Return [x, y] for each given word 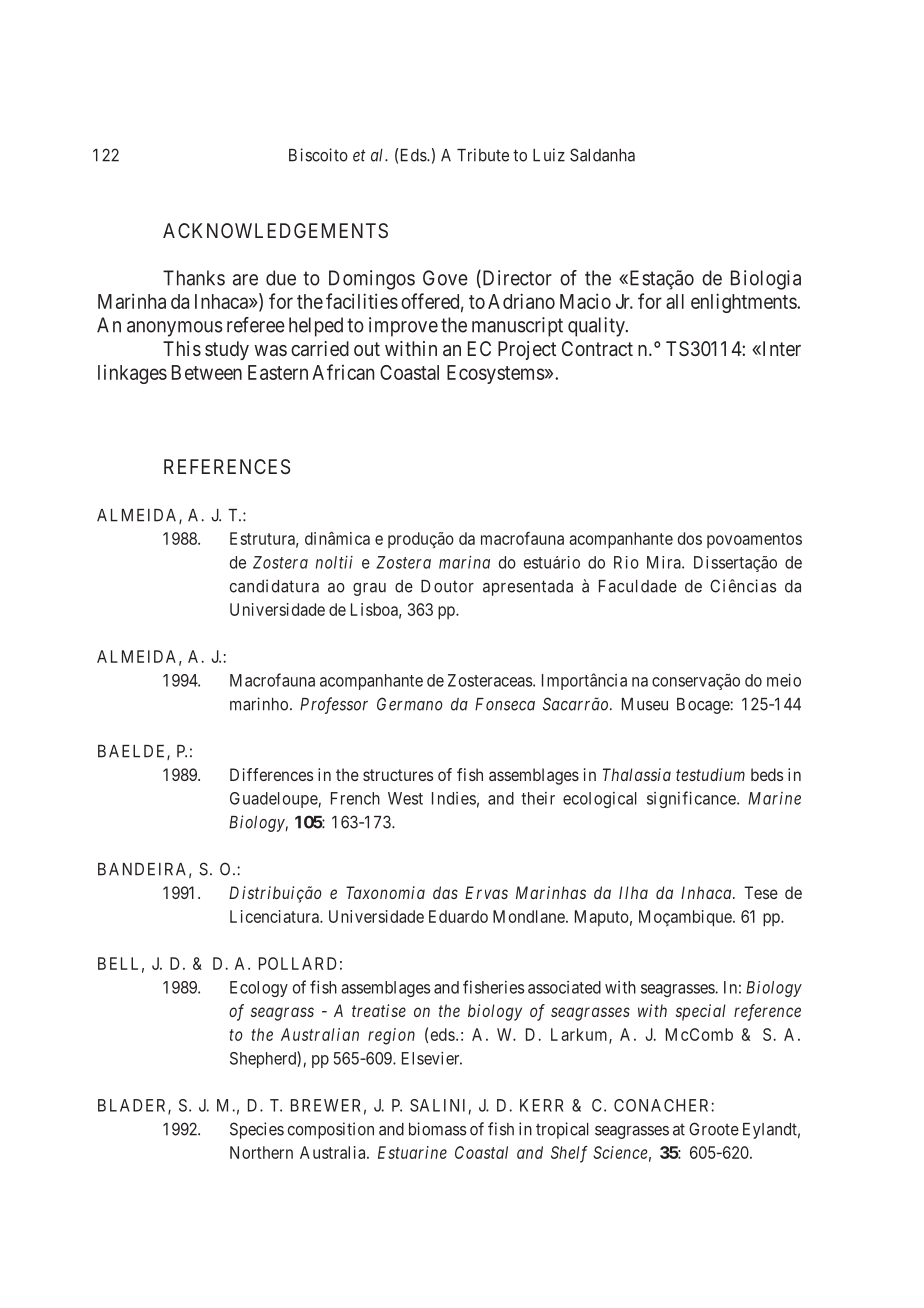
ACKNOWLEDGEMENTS [275, 230]
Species [257, 1130]
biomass [437, 1129]
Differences [271, 774]
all [675, 301]
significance [692, 799]
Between [207, 372]
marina [464, 562]
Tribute [483, 155]
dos [690, 538]
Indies [454, 798]
